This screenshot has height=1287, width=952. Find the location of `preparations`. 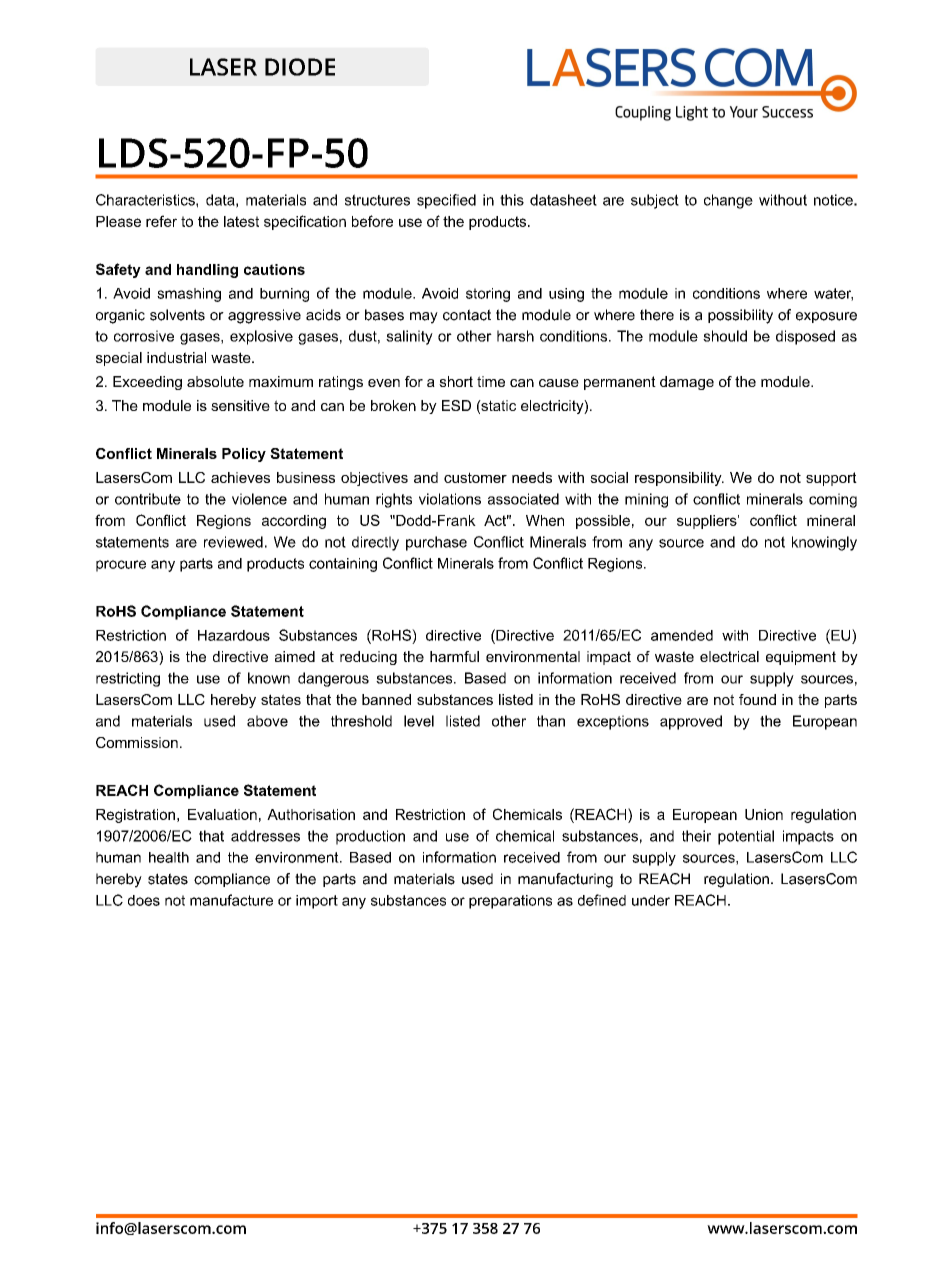

preparations is located at coordinates (510, 902).
